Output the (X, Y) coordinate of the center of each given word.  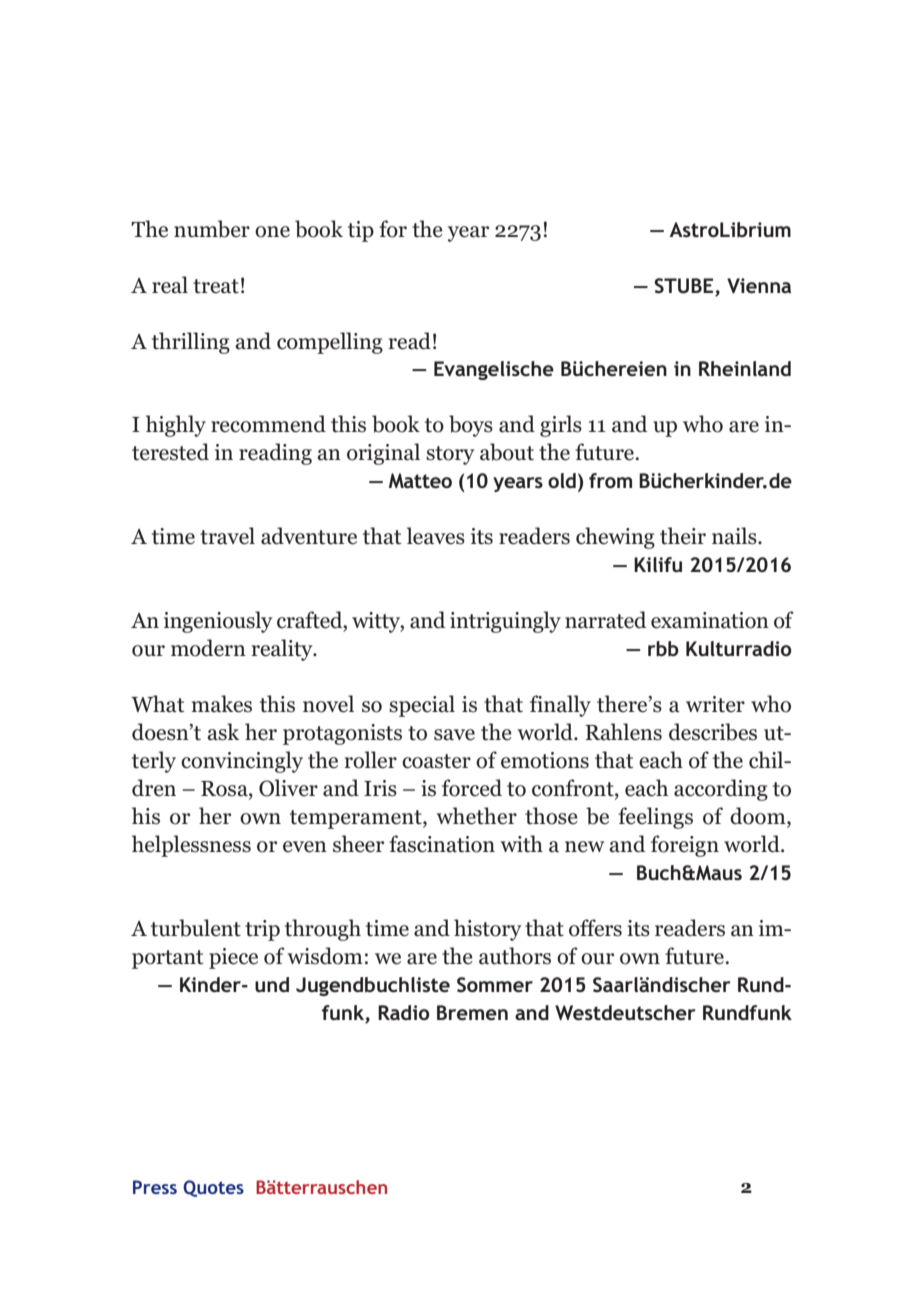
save (454, 735)
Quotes (213, 1188)
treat (216, 286)
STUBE (683, 286)
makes (221, 704)
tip (361, 231)
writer (715, 704)
